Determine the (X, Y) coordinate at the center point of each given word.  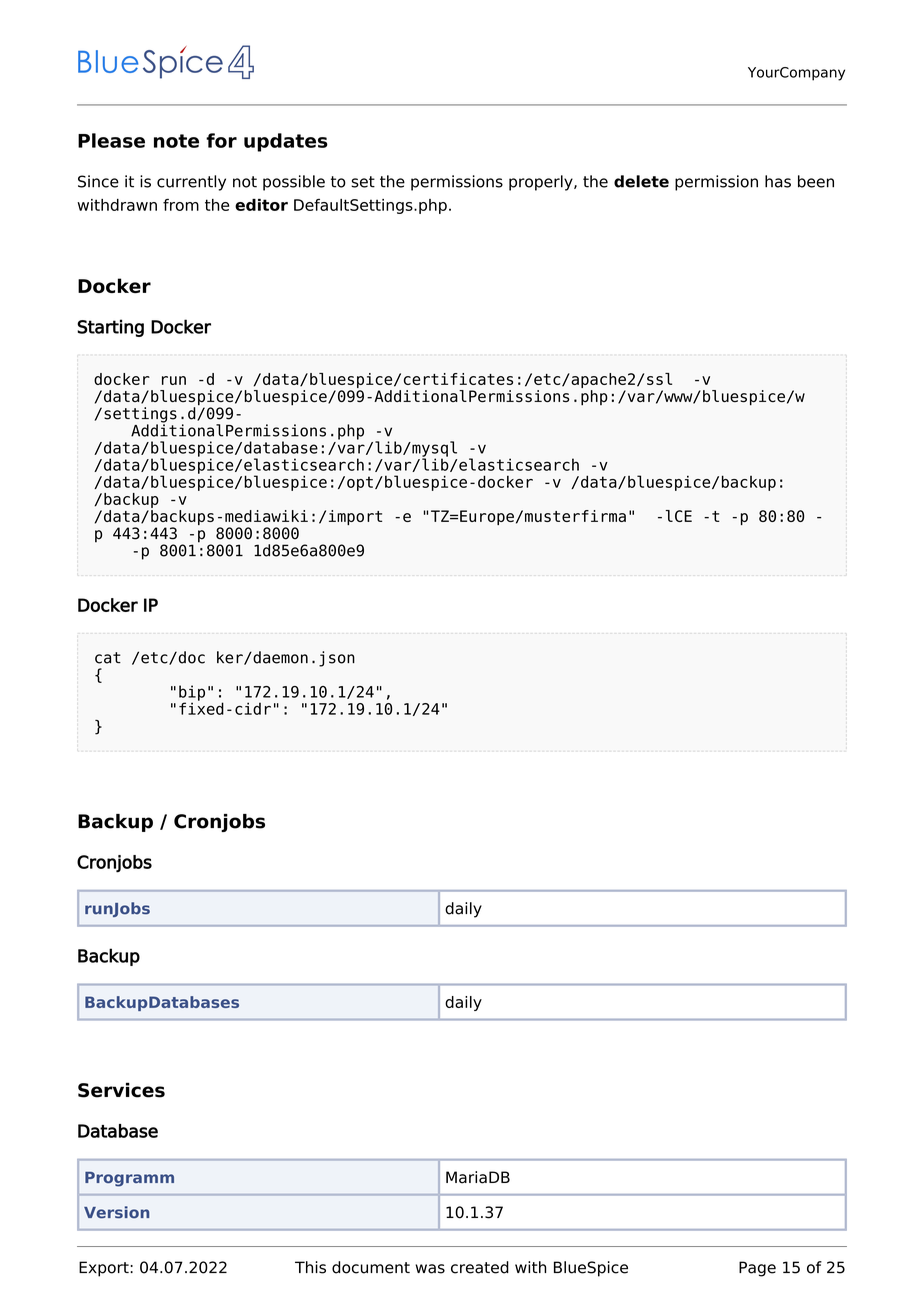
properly (542, 183)
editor (261, 205)
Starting (110, 328)
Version (116, 1212)
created (480, 1267)
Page (757, 1269)
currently (191, 183)
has (778, 181)
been (816, 181)
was (430, 1269)
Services (121, 1090)
